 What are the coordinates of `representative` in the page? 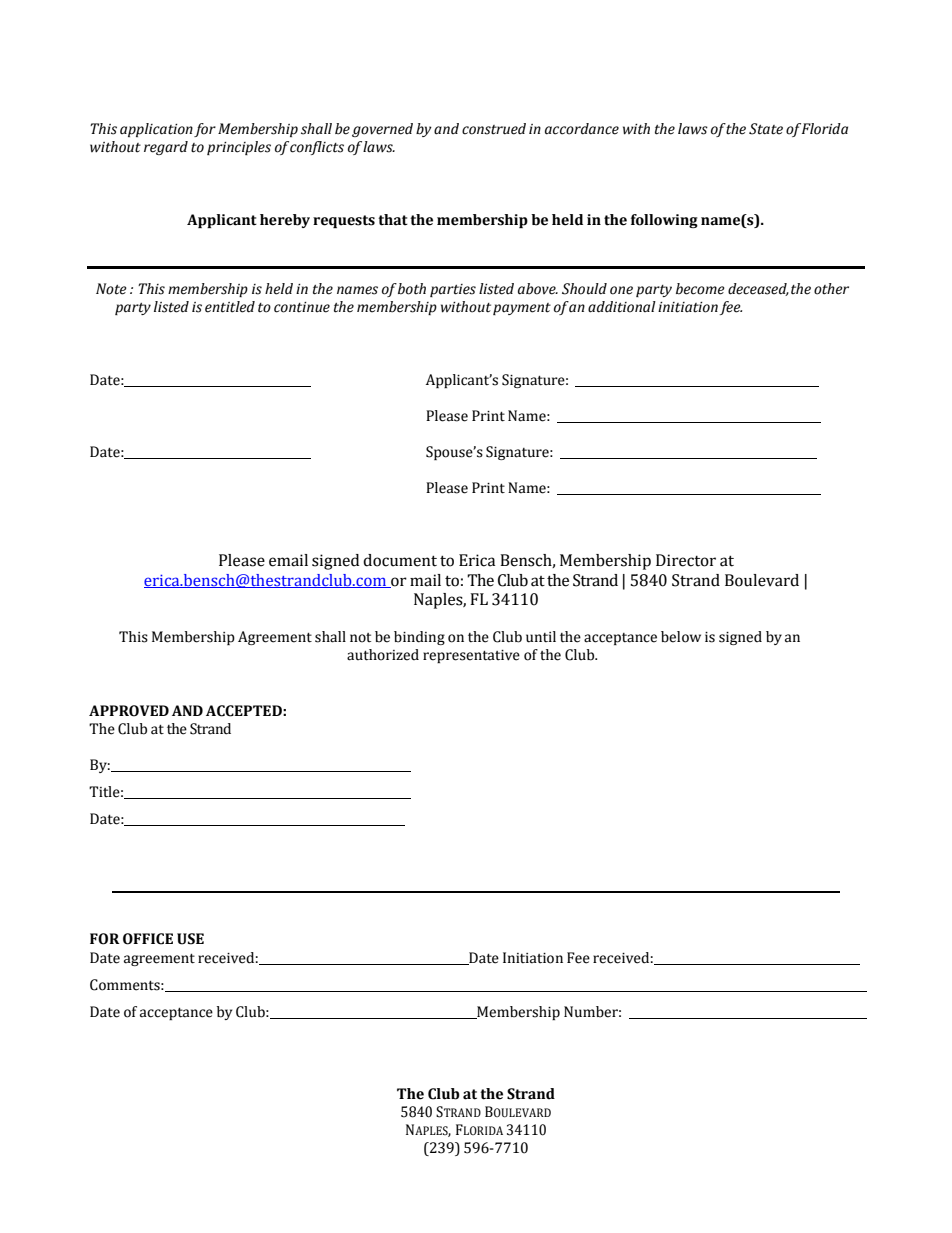 It's located at (471, 656).
